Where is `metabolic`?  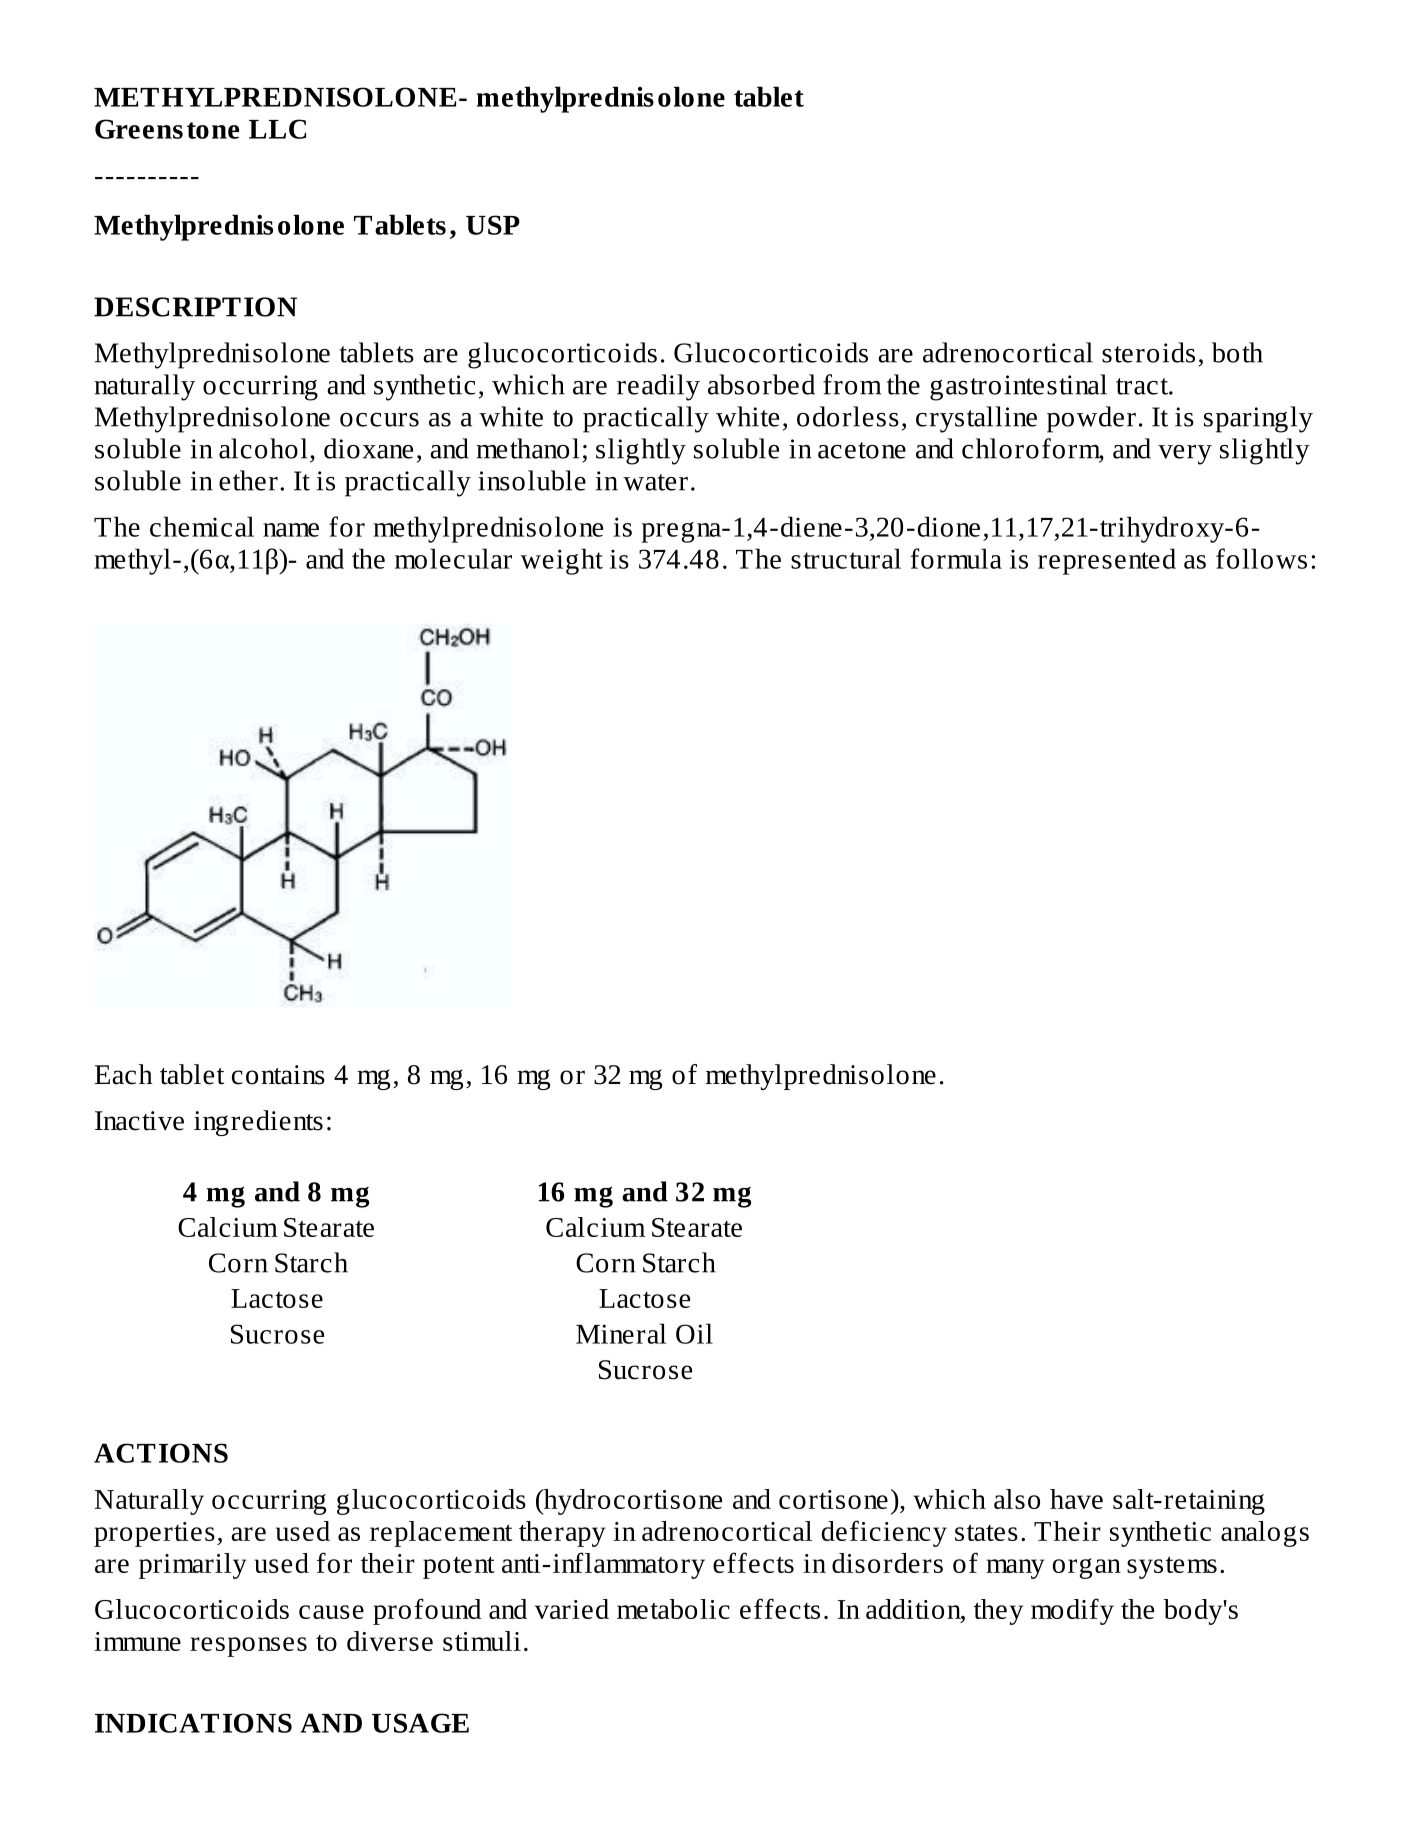
metabolic is located at coordinates (673, 1609).
